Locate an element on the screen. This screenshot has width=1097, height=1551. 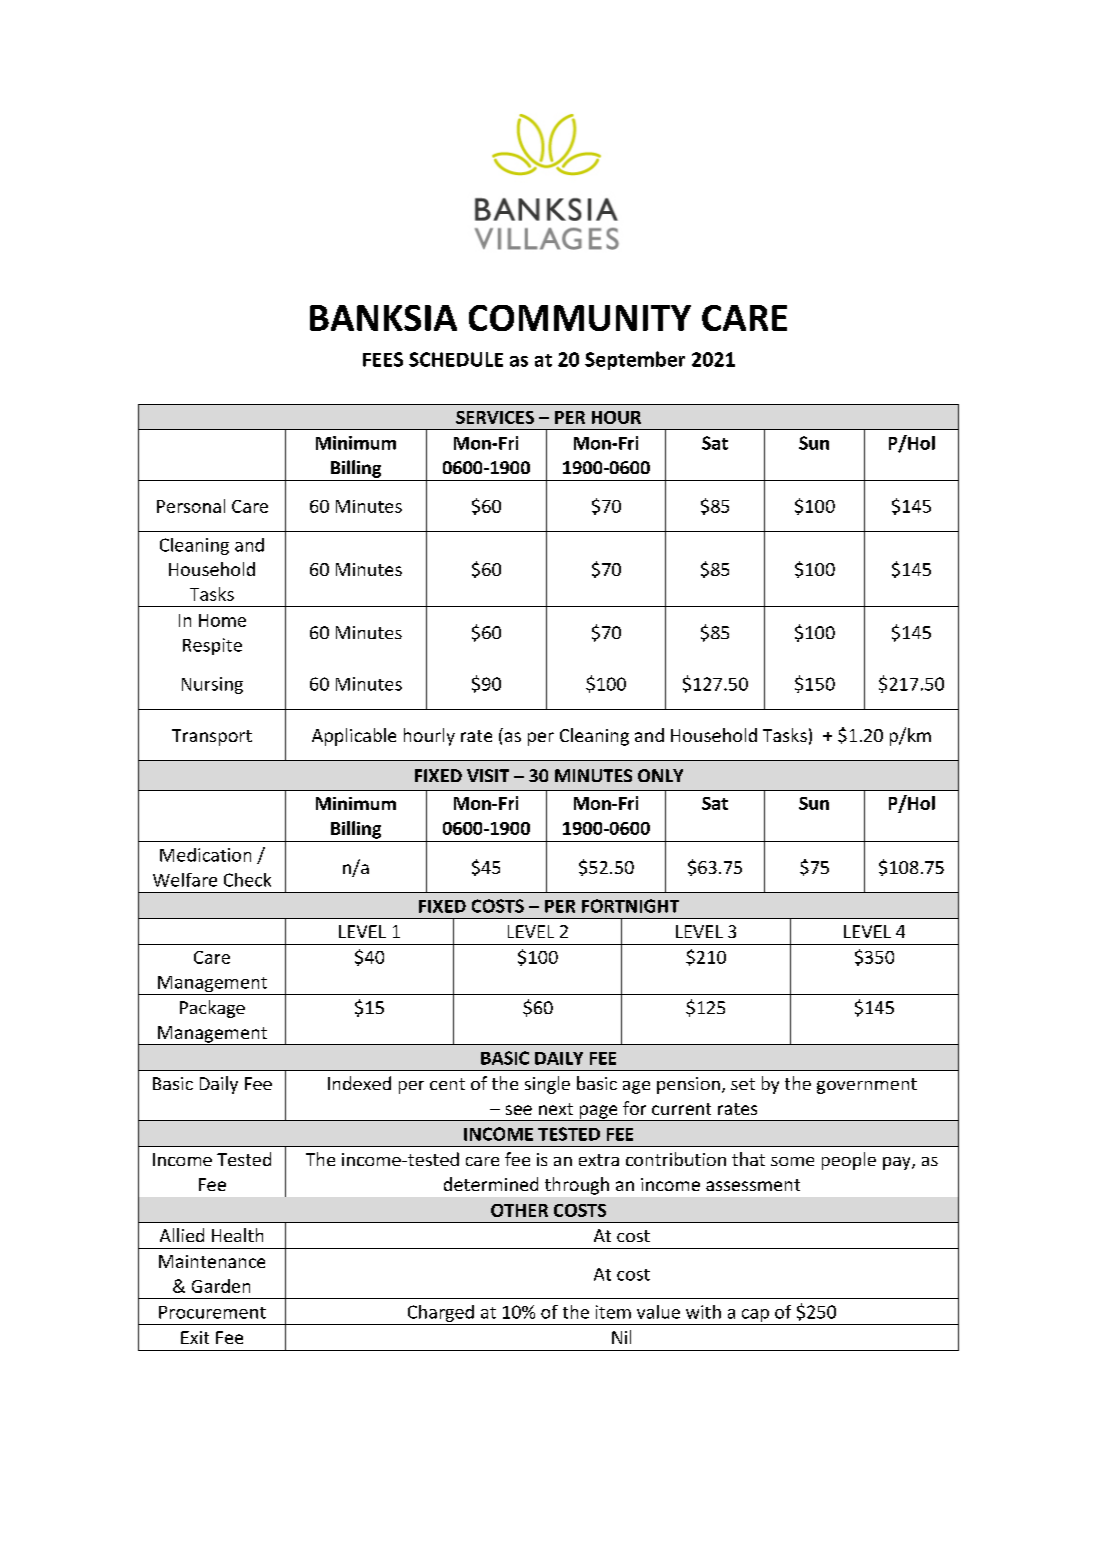
Indexed is located at coordinates (359, 1083).
